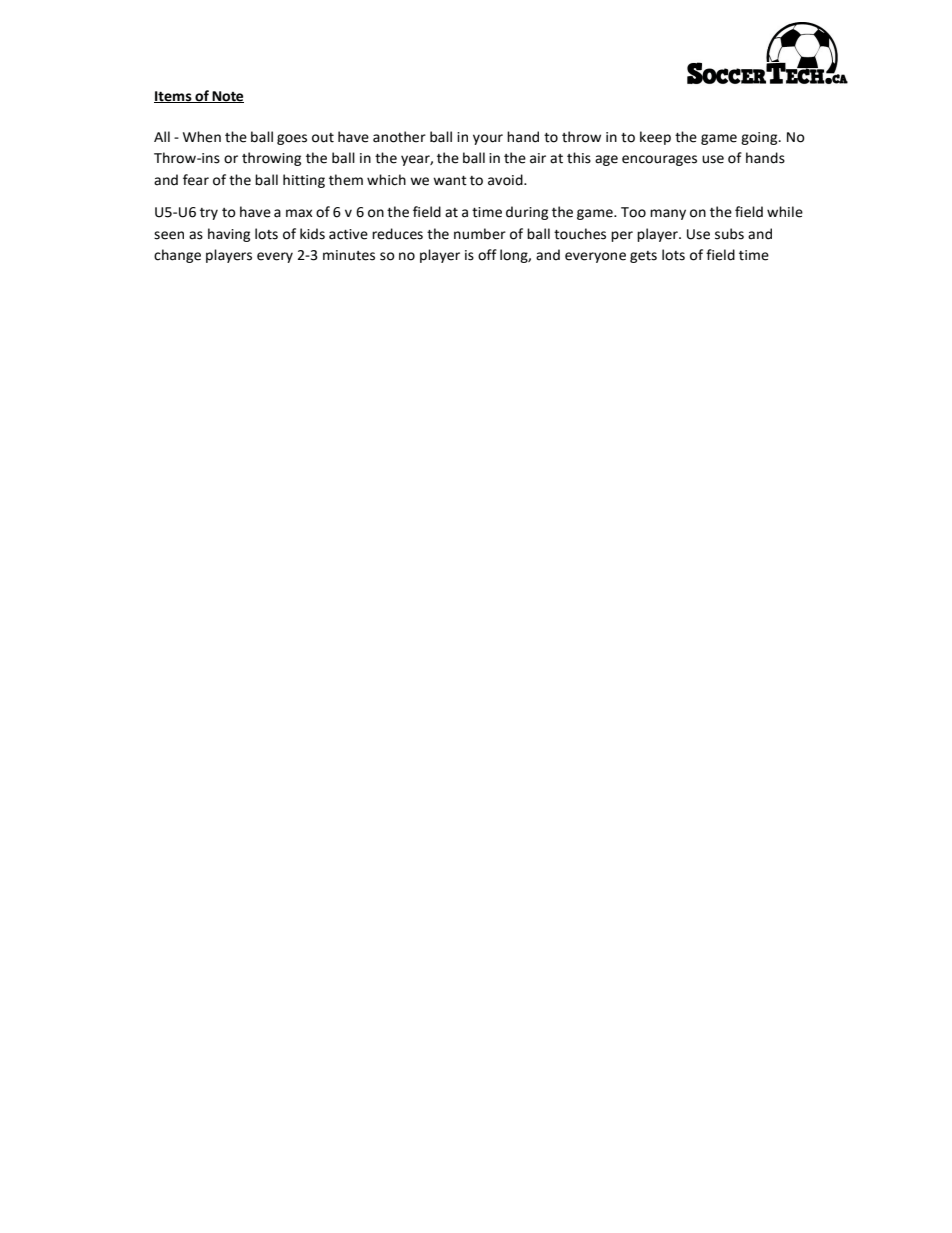  What do you see at coordinates (668, 214) in the page?
I see `many` at bounding box center [668, 214].
